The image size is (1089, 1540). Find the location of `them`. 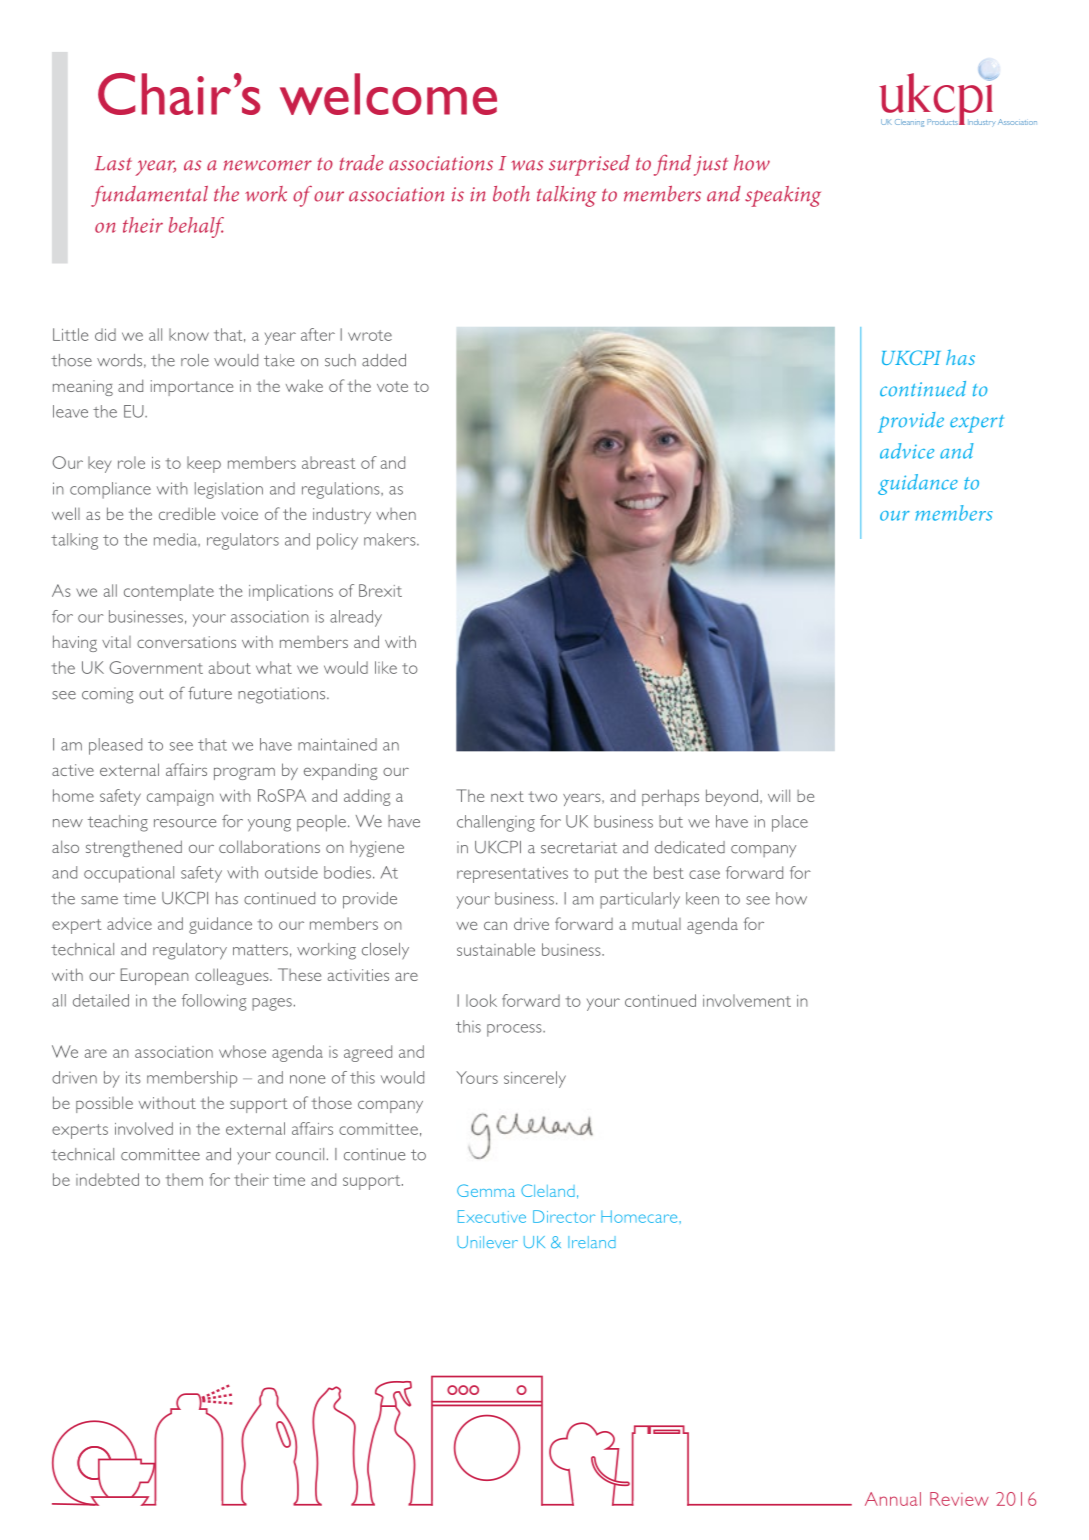

them is located at coordinates (184, 1179).
